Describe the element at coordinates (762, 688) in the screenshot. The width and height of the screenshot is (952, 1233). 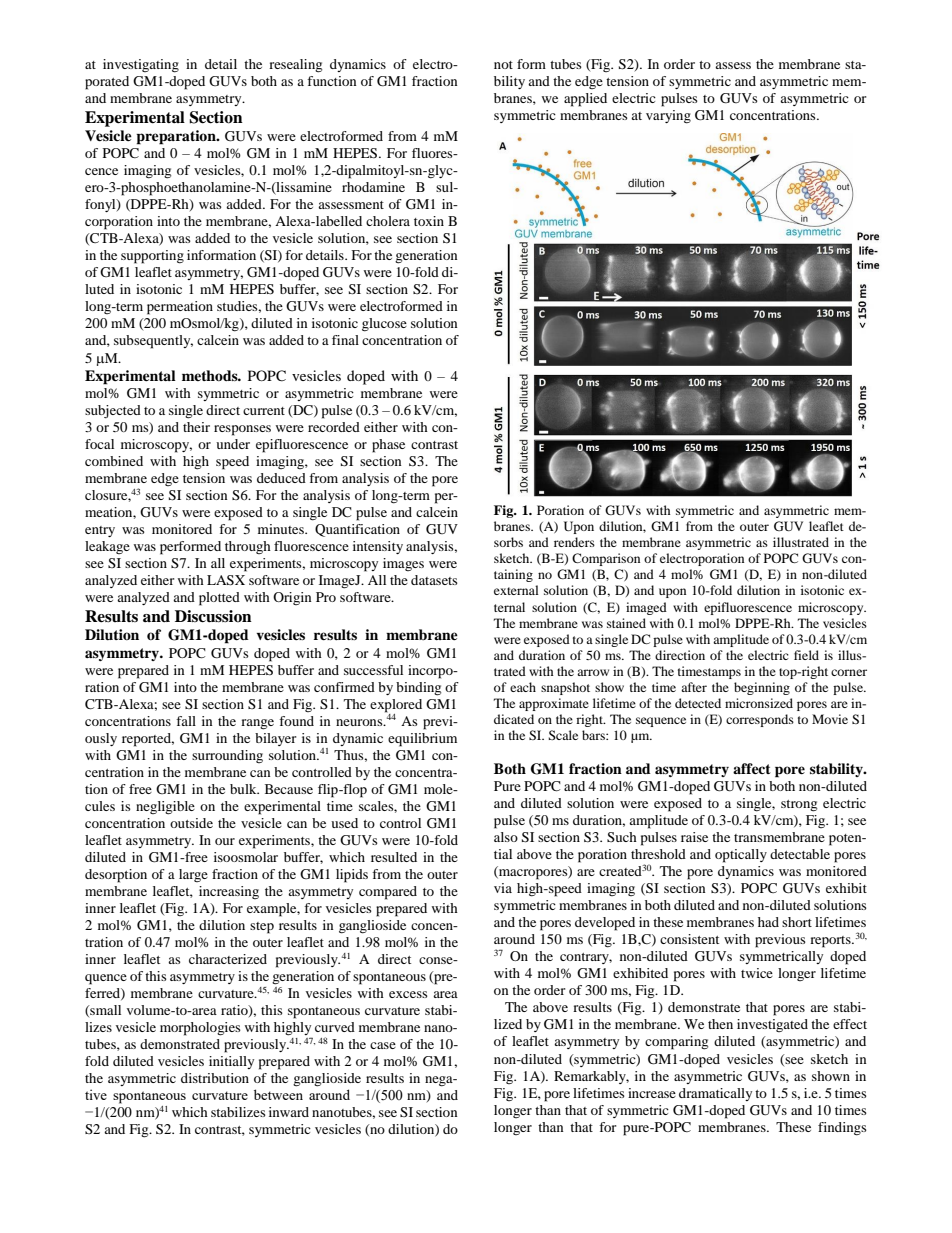
I see `beginning` at that location.
